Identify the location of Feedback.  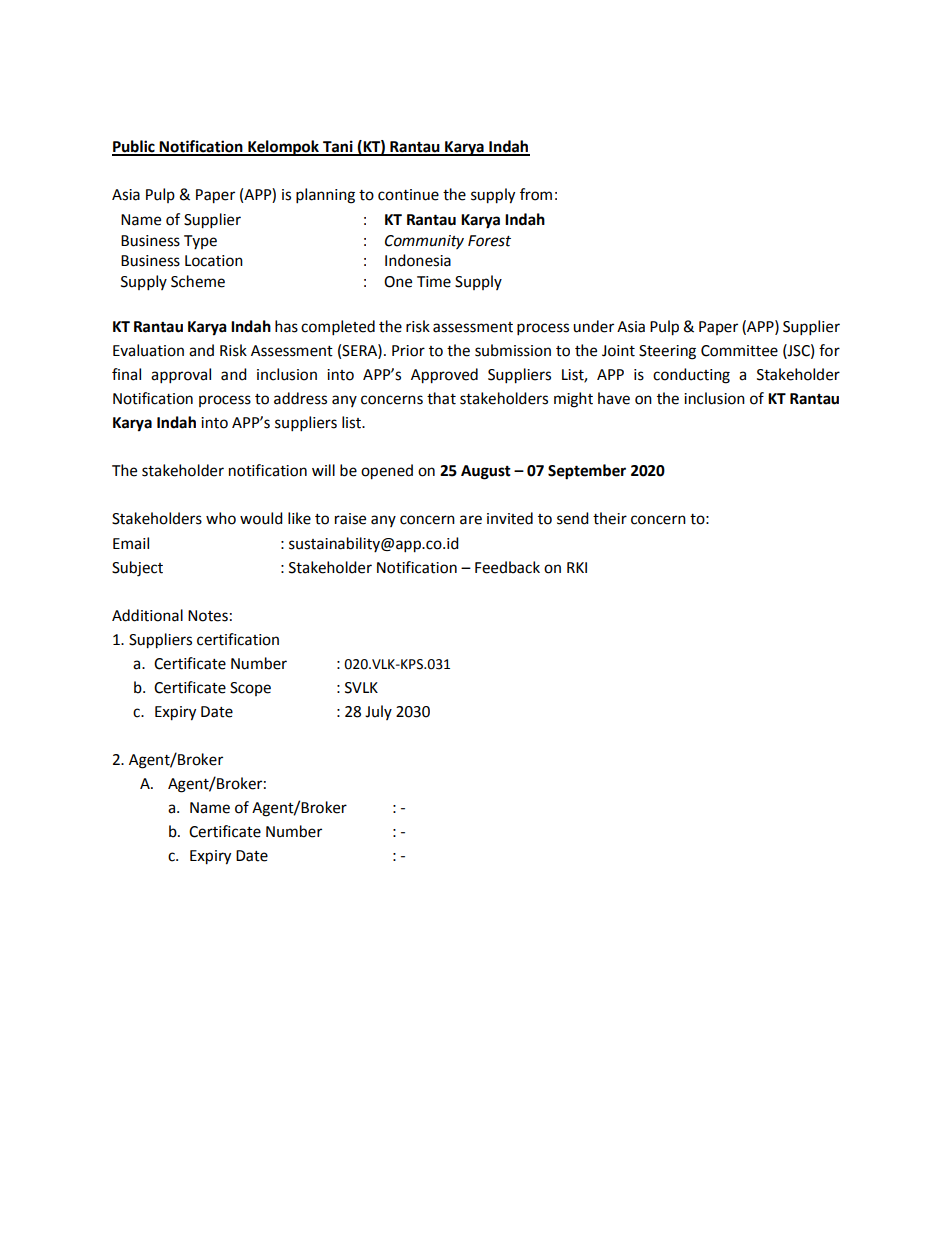
(507, 567).
